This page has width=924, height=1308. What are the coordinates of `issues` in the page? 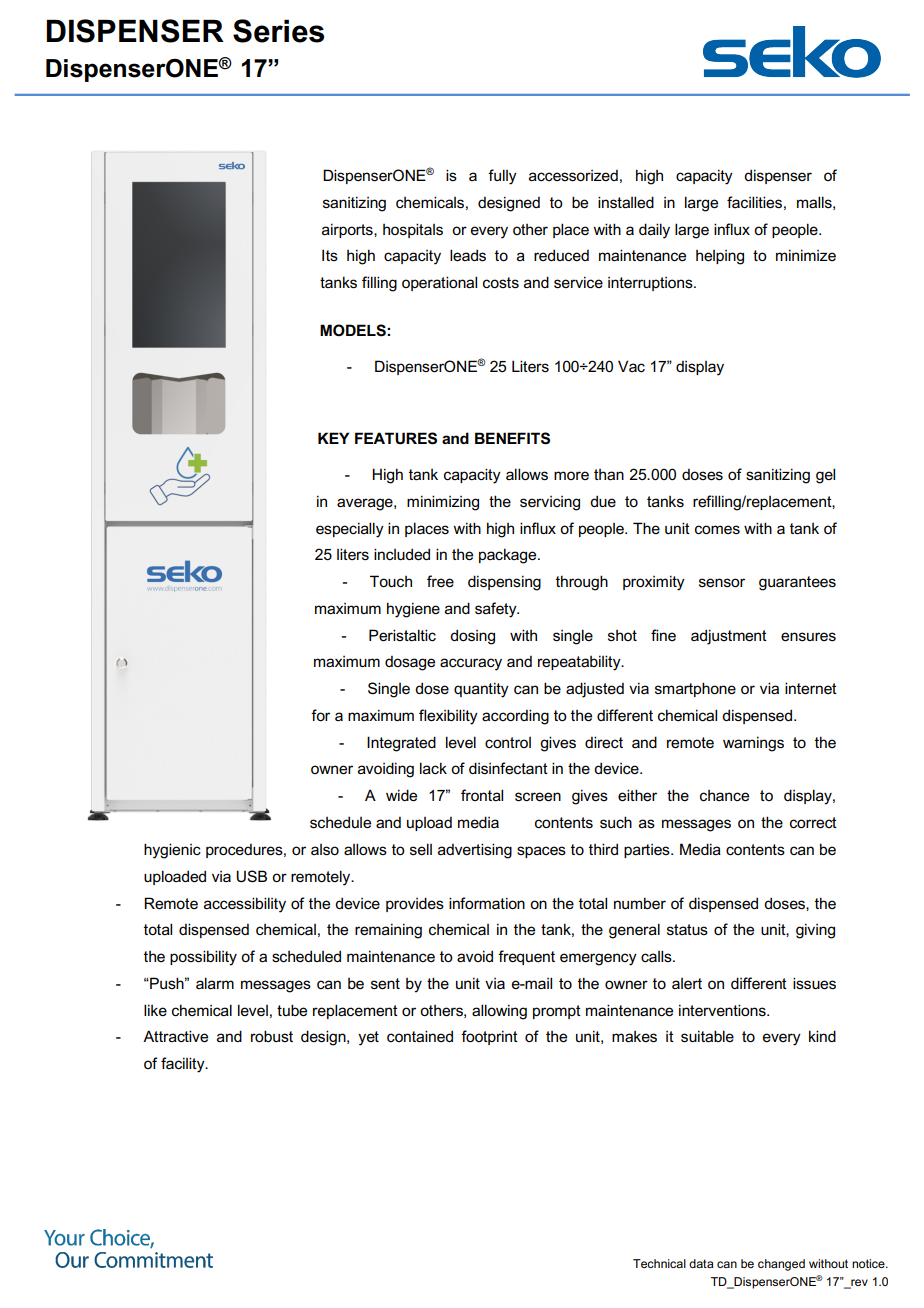 It's located at (814, 983).
